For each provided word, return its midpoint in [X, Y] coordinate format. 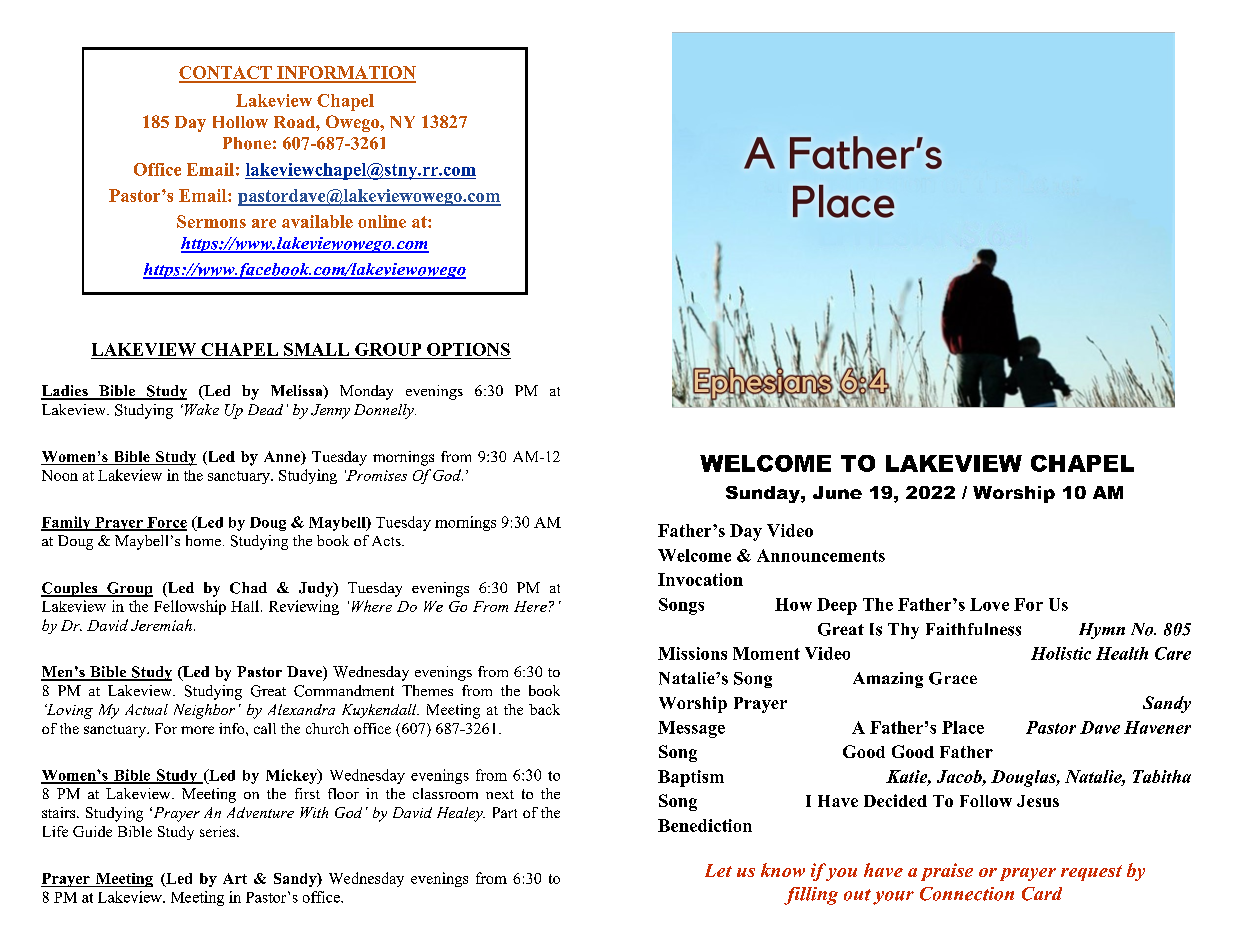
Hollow [240, 122]
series [219, 831]
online [382, 221]
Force [166, 523]
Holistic [1061, 653]
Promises [376, 475]
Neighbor [204, 711]
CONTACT [226, 74]
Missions [692, 653]
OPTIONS [468, 349]
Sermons [211, 221]
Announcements [821, 555]
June [837, 492]
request [1091, 873]
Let [718, 870]
